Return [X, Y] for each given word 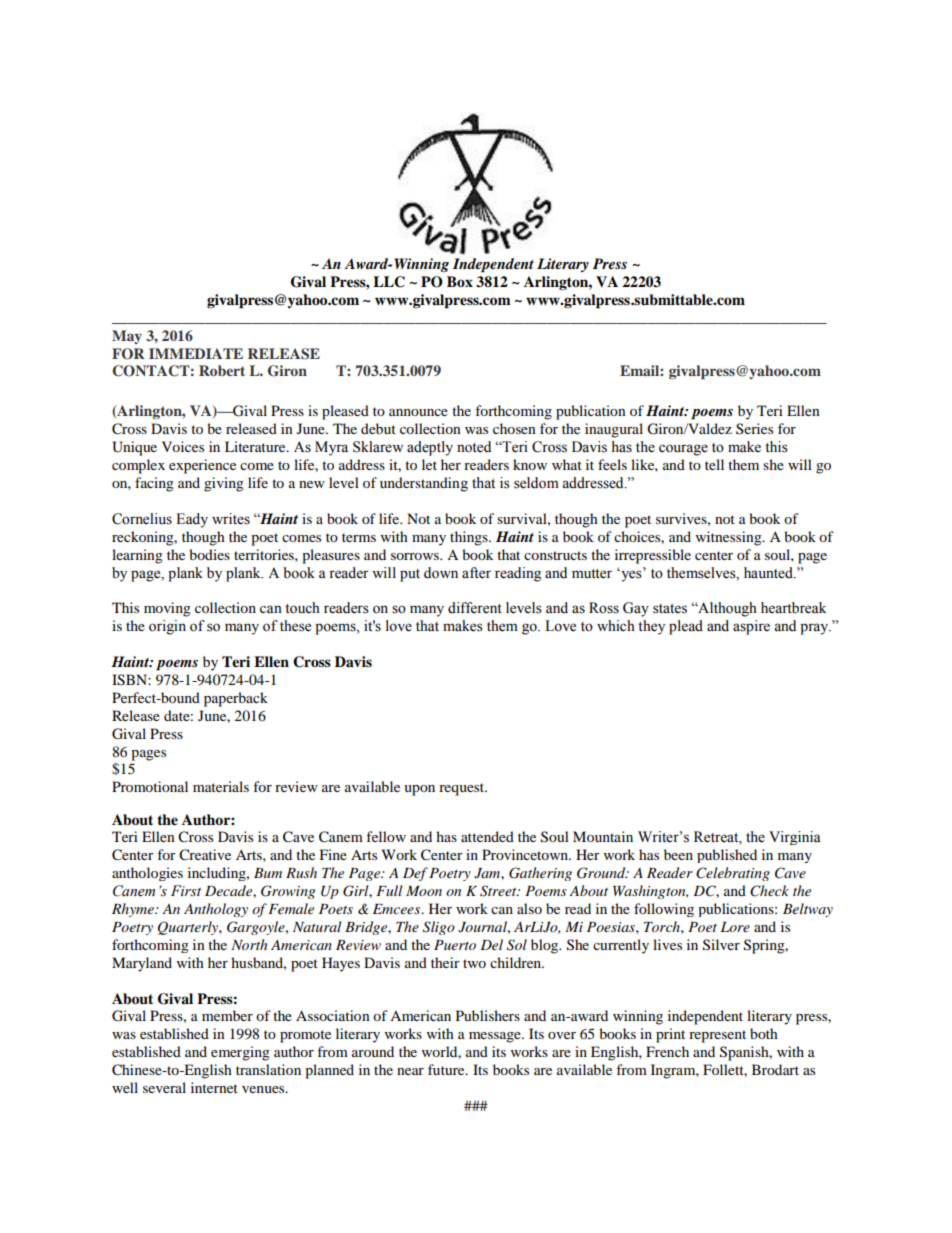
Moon [424, 891]
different [475, 608]
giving [224, 484]
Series [754, 428]
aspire [751, 627]
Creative [205, 855]
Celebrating [733, 874]
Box [460, 281]
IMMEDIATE [196, 353]
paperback [236, 699]
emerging [240, 1053]
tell [714, 464]
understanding [424, 484]
